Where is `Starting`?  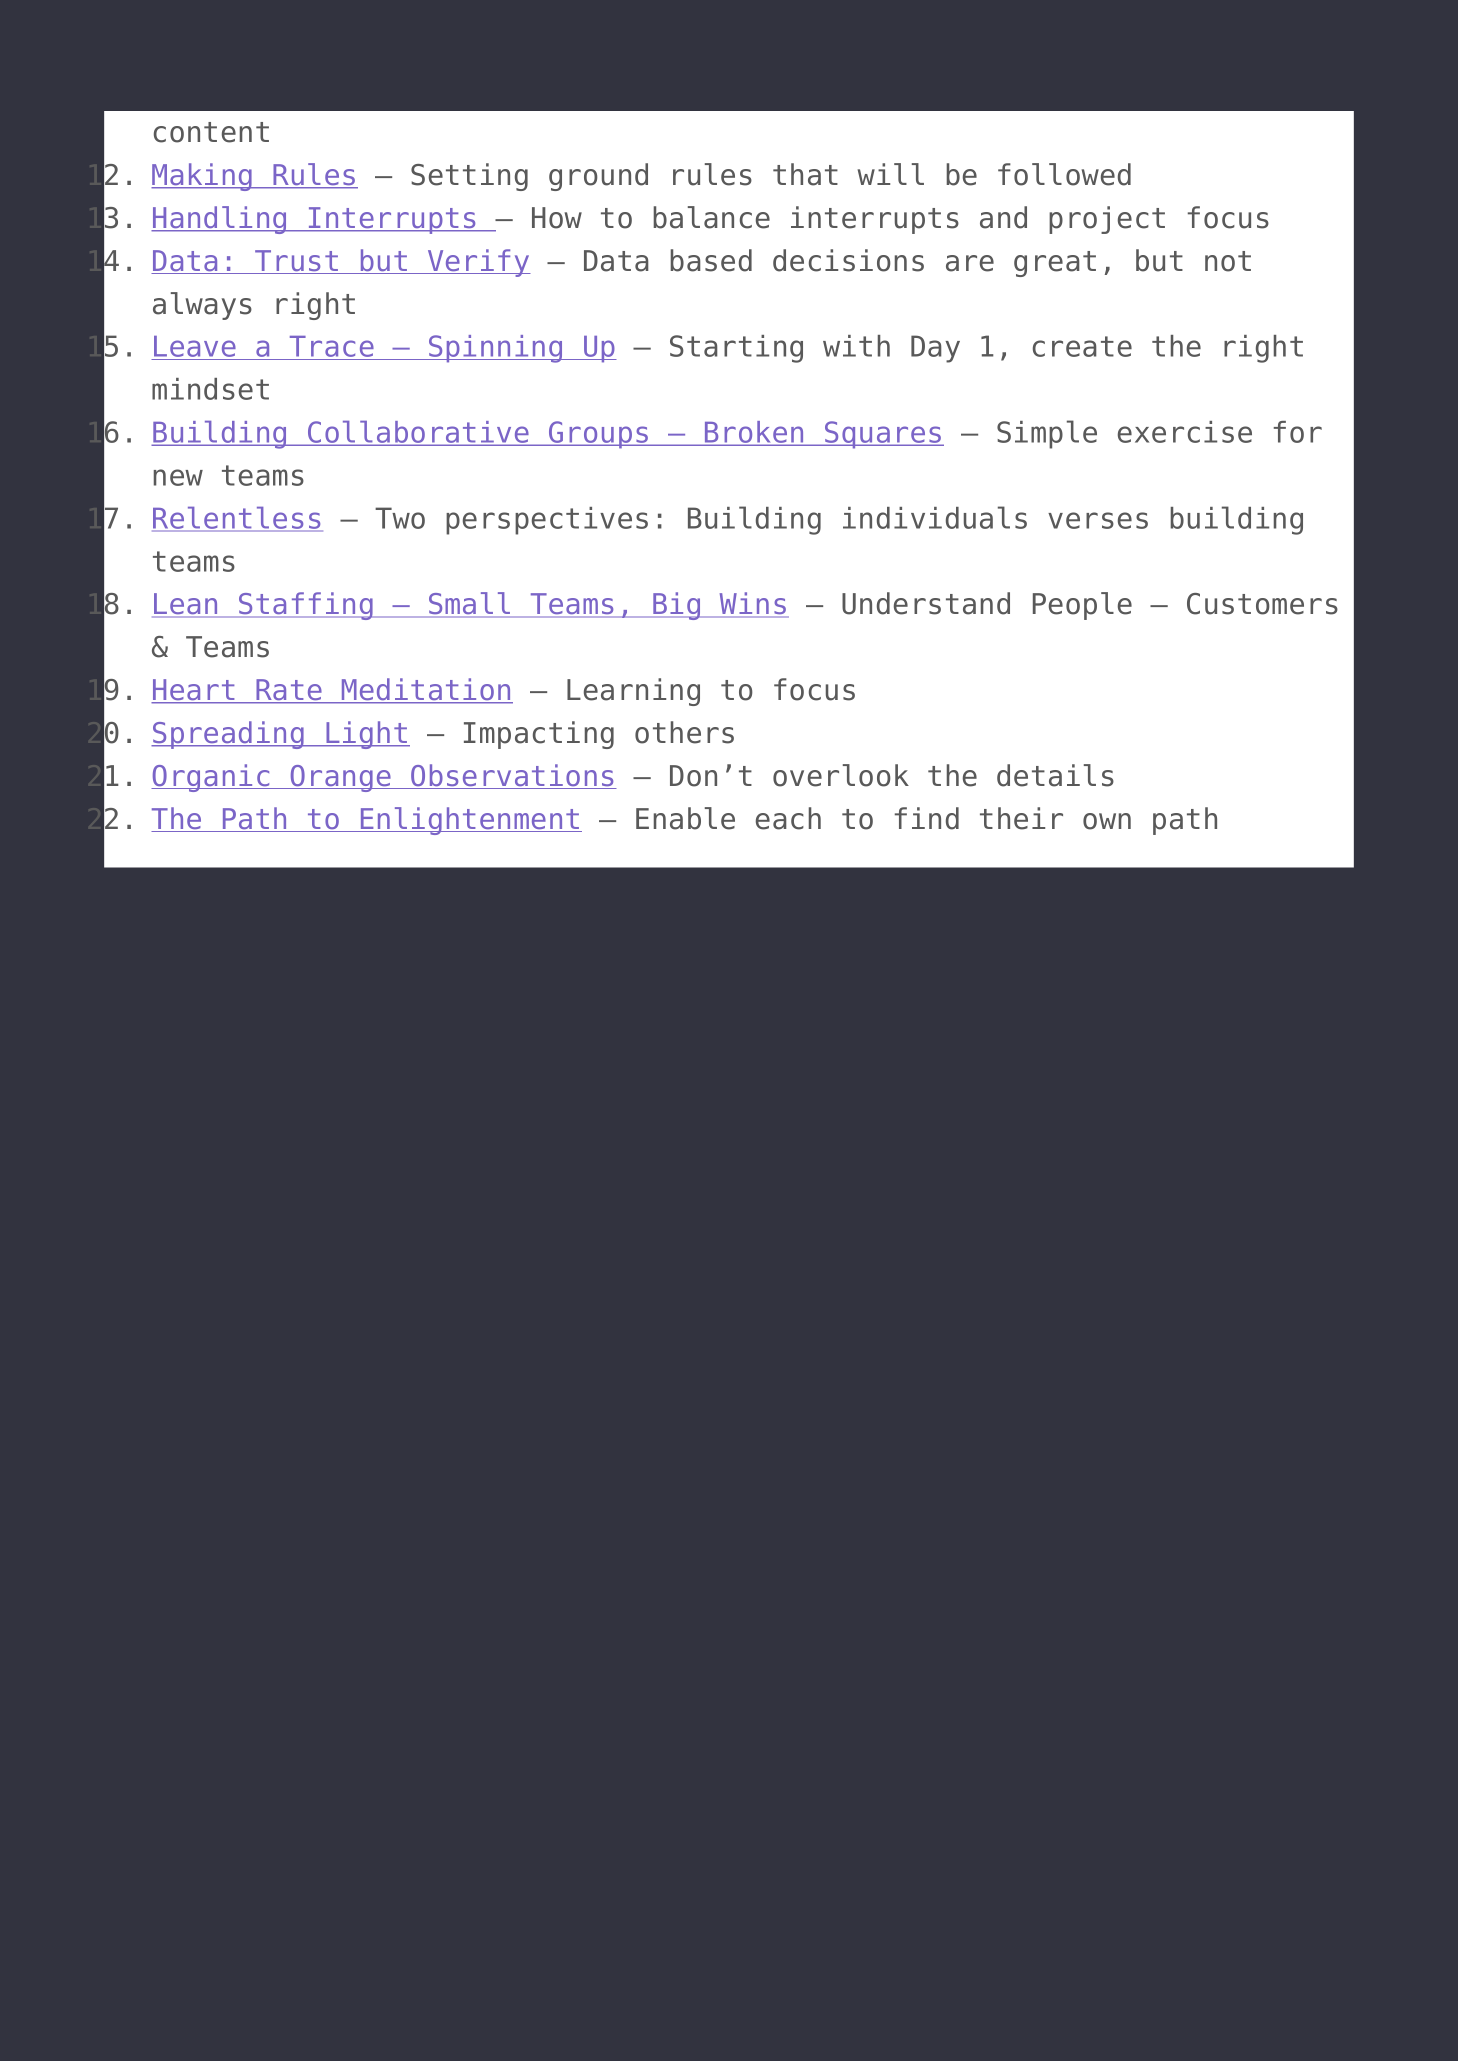 Starting is located at coordinates (736, 349).
